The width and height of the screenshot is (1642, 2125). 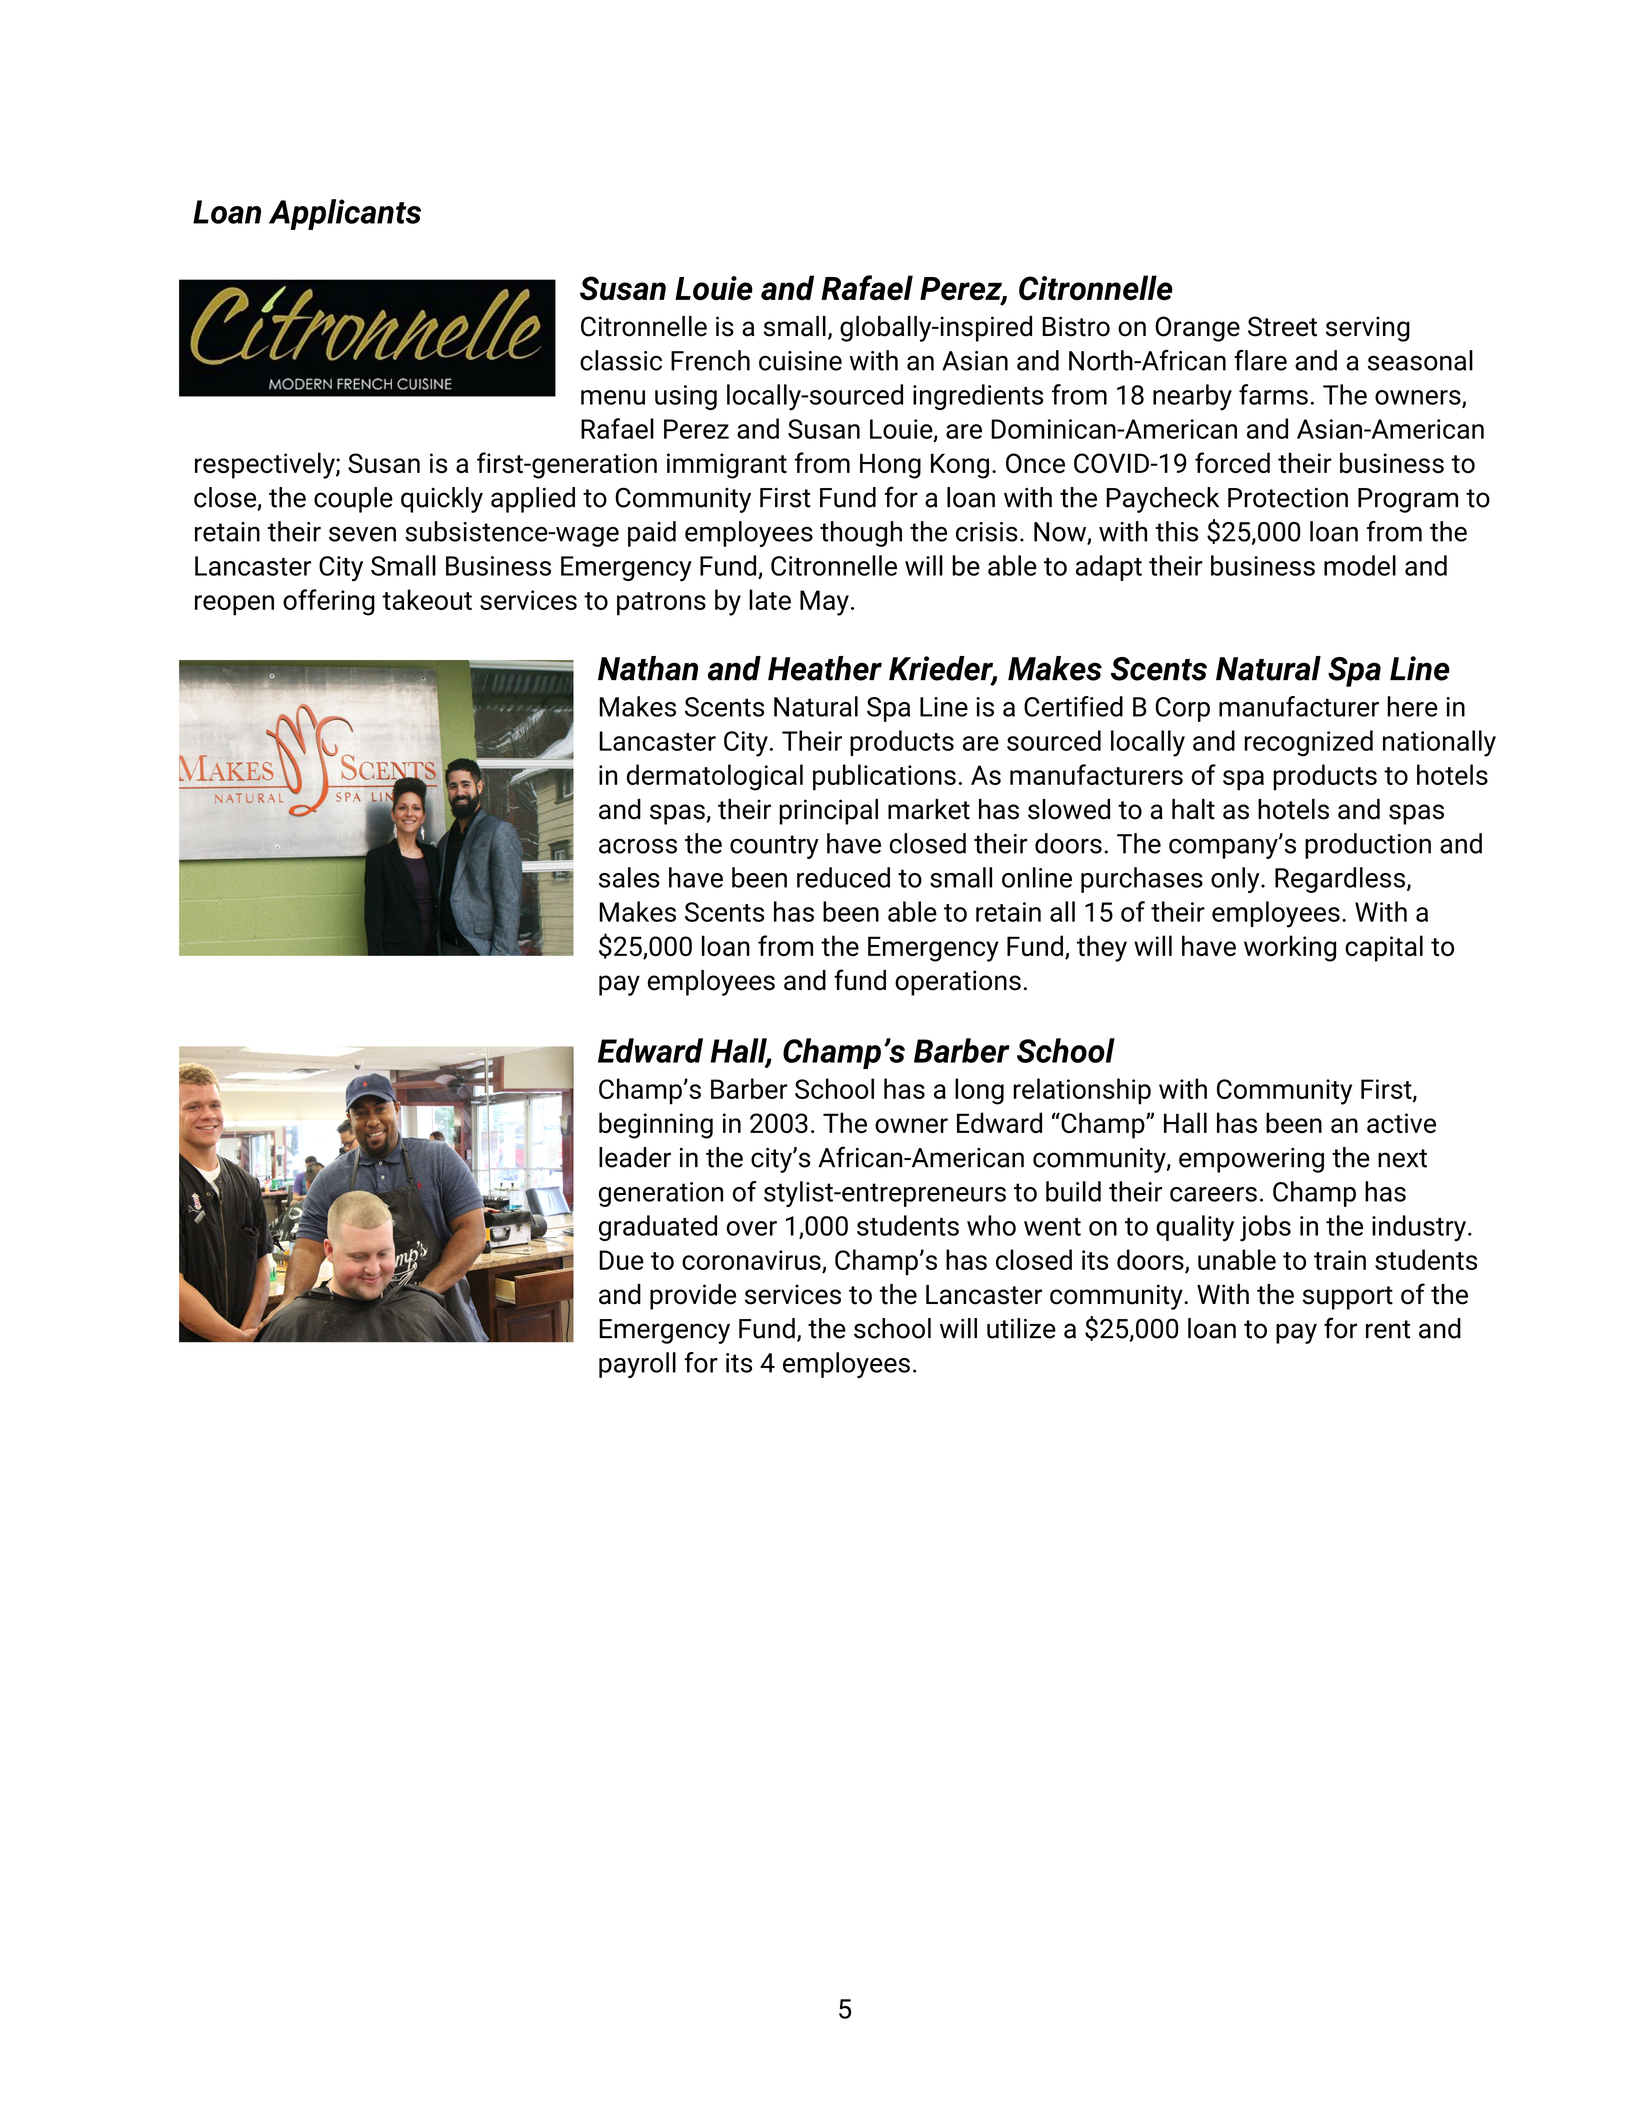 I want to click on principal, so click(x=828, y=812).
